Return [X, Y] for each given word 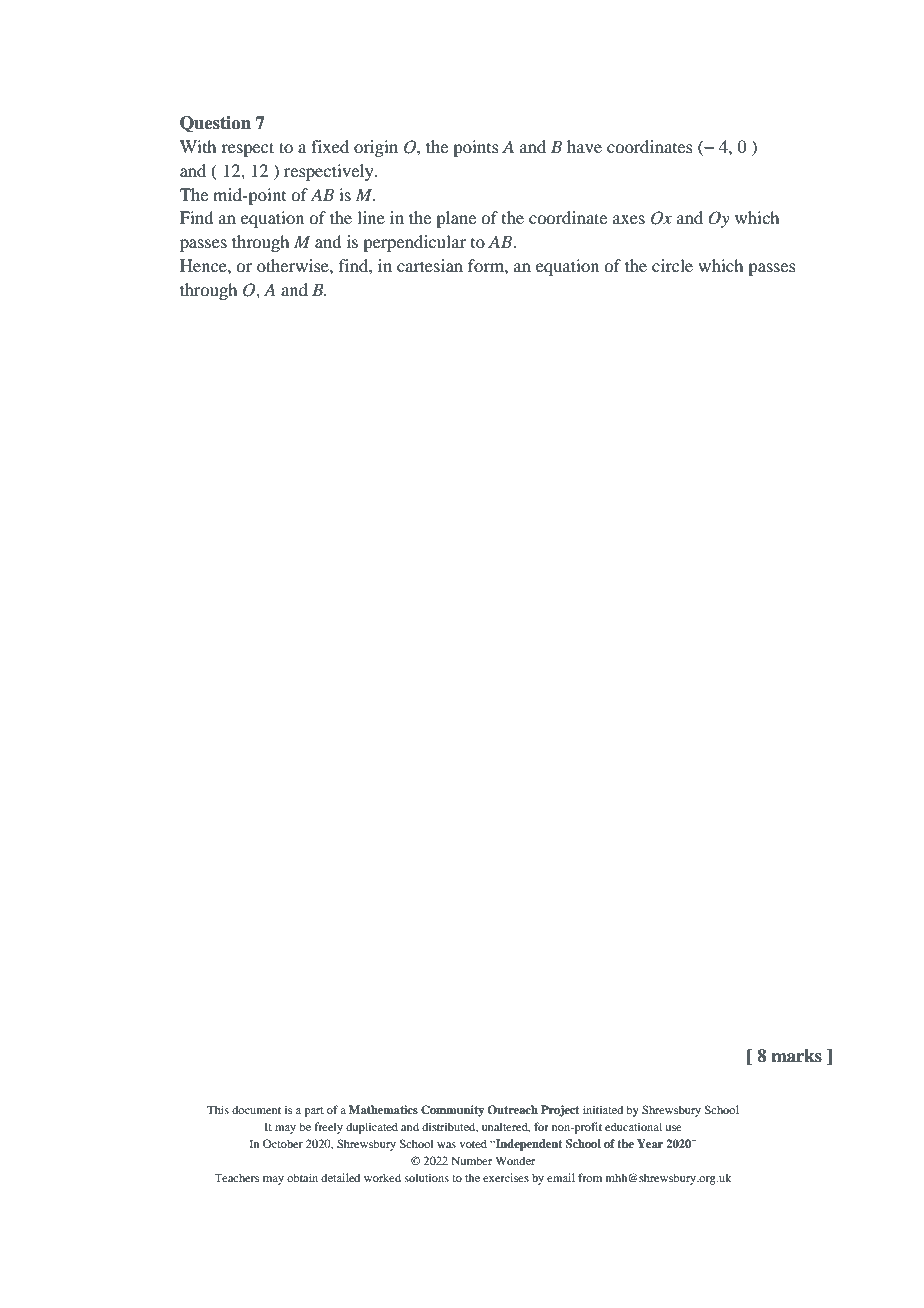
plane [456, 219]
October [283, 1143]
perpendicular [414, 243]
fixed [330, 146]
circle [672, 265]
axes [629, 219]
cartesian [430, 265]
